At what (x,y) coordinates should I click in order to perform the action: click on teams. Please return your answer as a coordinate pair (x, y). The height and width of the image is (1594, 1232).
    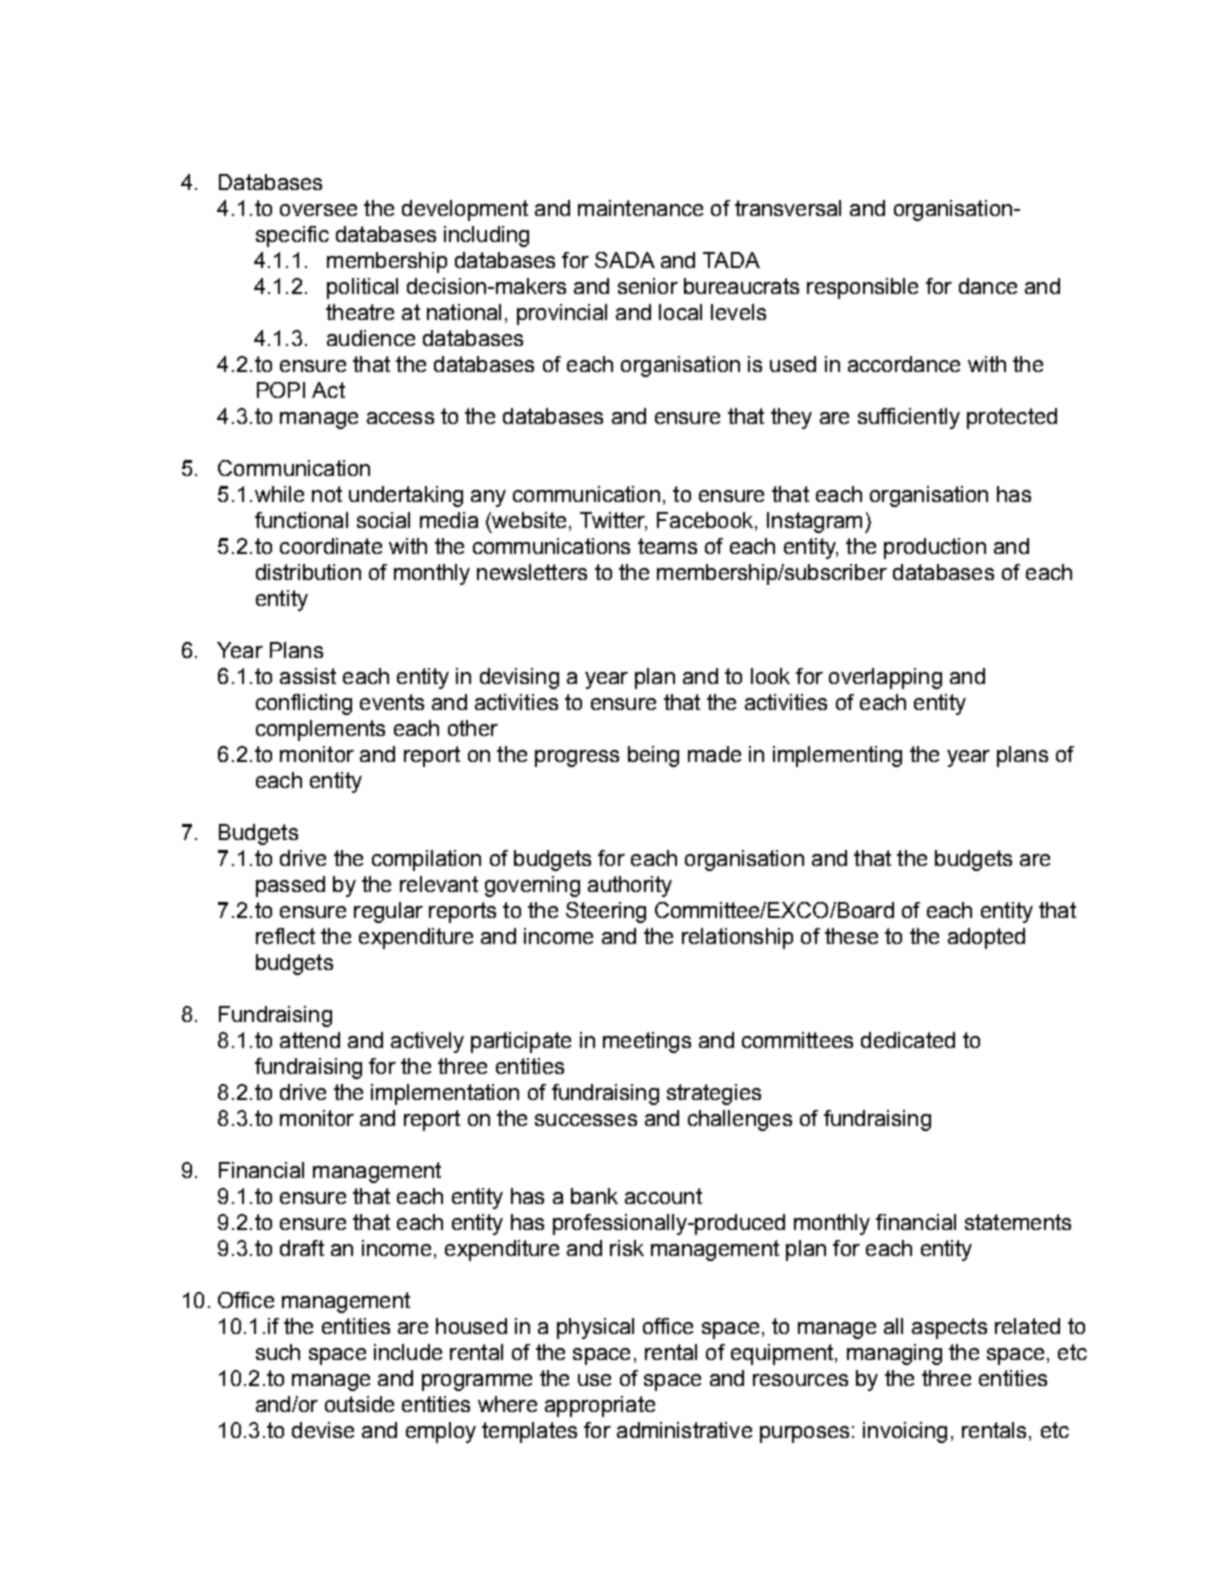
    Looking at the image, I should click on (667, 546).
